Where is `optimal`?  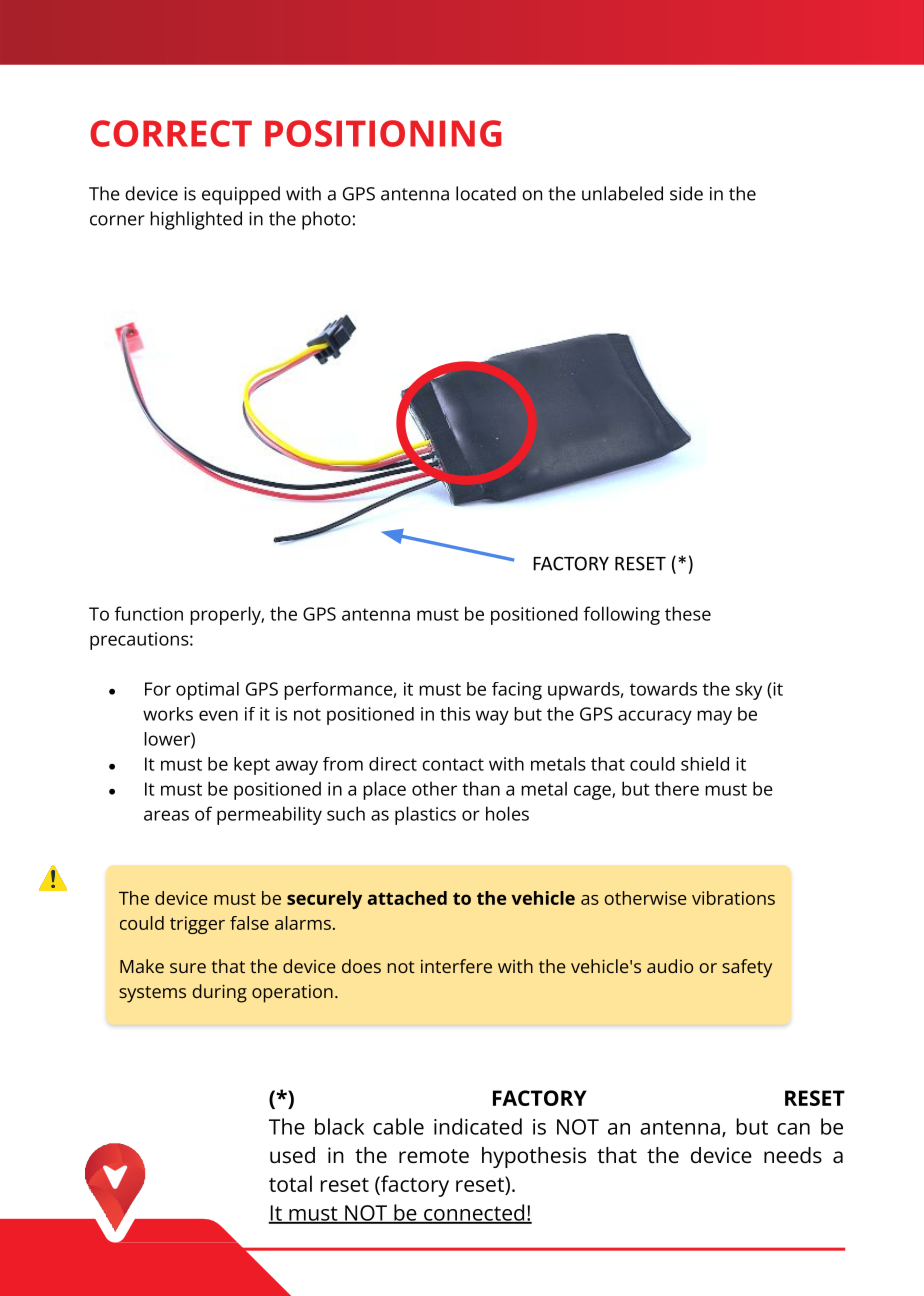 optimal is located at coordinates (207, 691).
